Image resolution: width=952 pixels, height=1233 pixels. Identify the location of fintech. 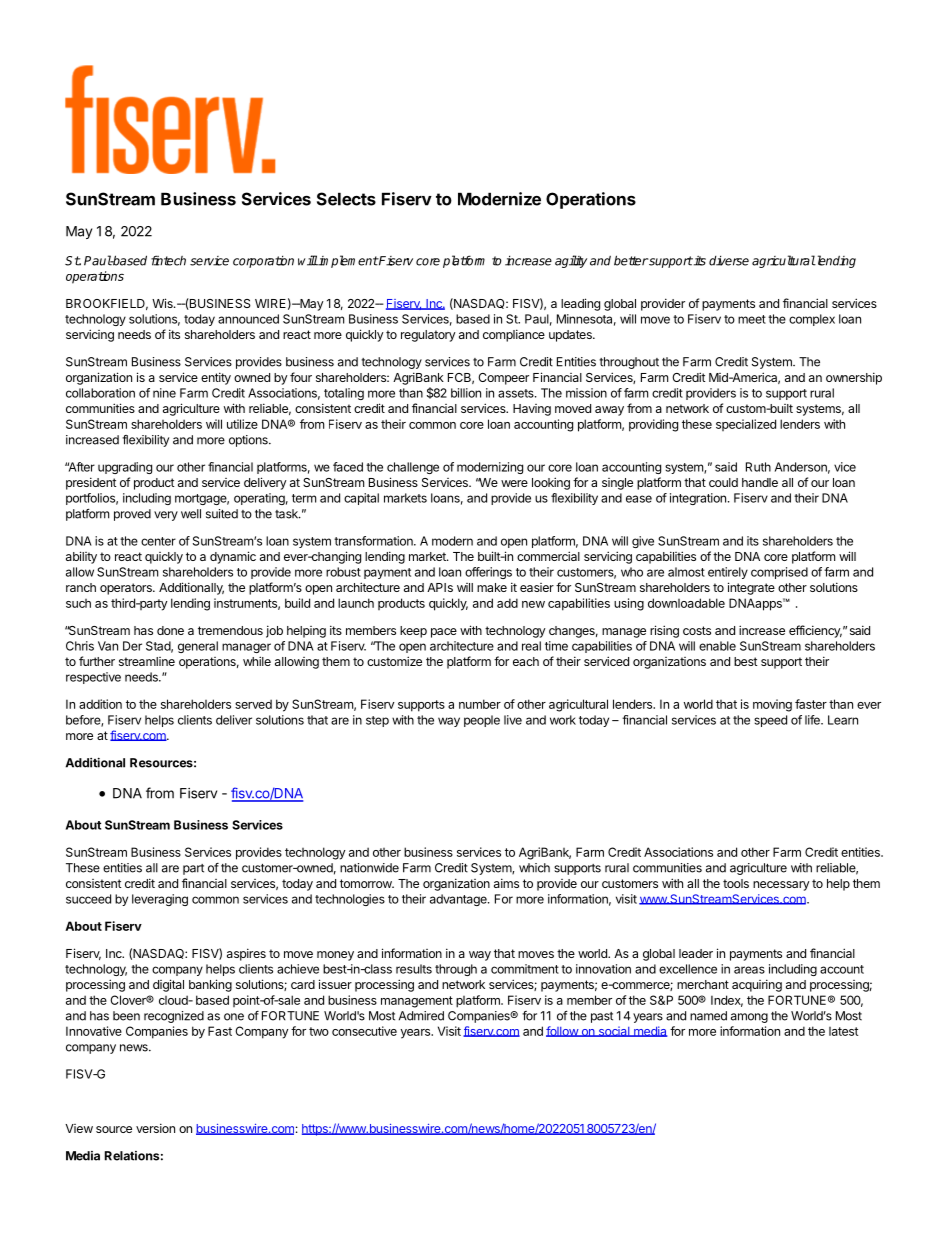
(168, 260).
